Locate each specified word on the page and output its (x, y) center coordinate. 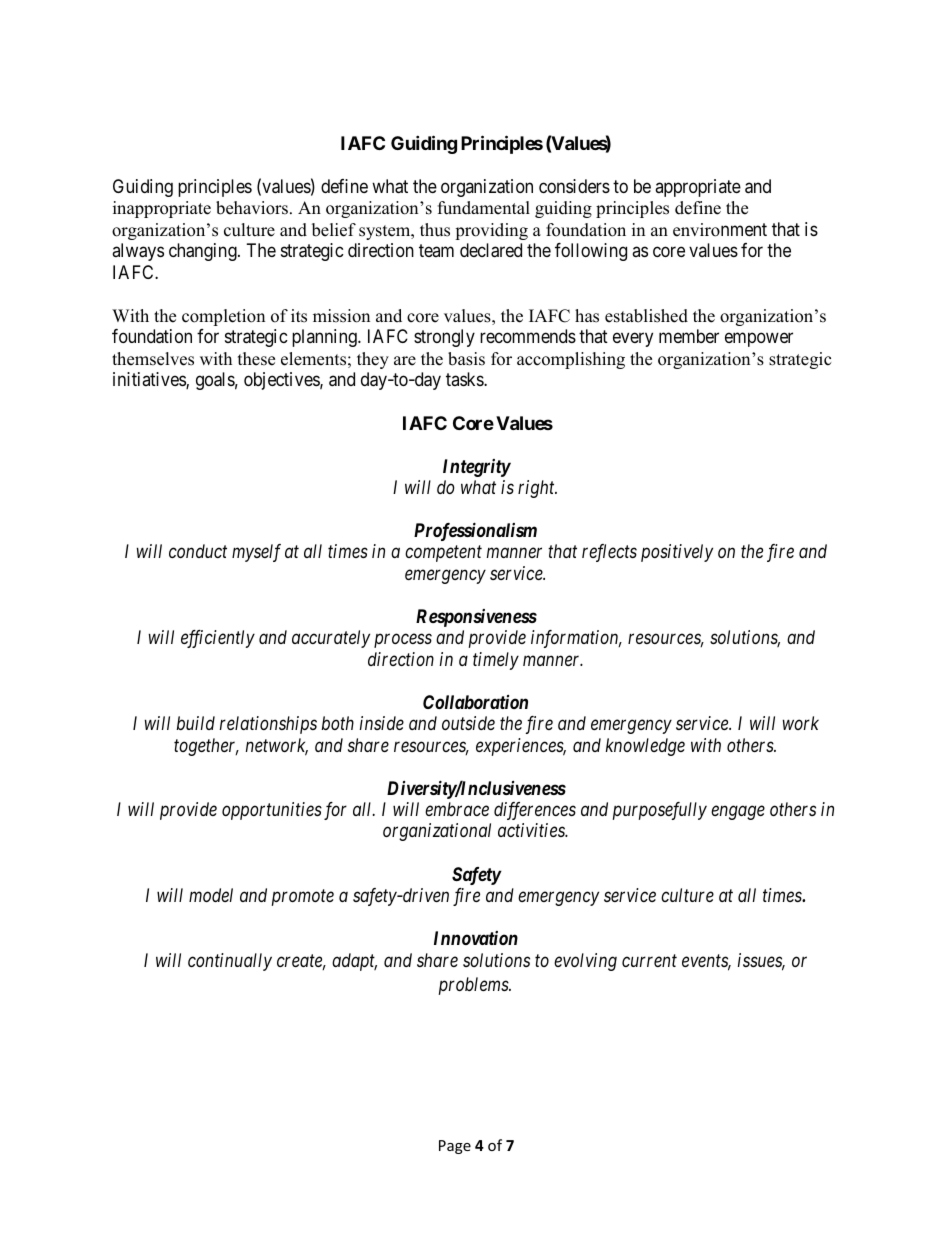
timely (496, 661)
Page (455, 1147)
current (649, 960)
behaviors (252, 208)
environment (720, 230)
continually (230, 962)
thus (435, 230)
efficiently (218, 639)
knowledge (645, 747)
